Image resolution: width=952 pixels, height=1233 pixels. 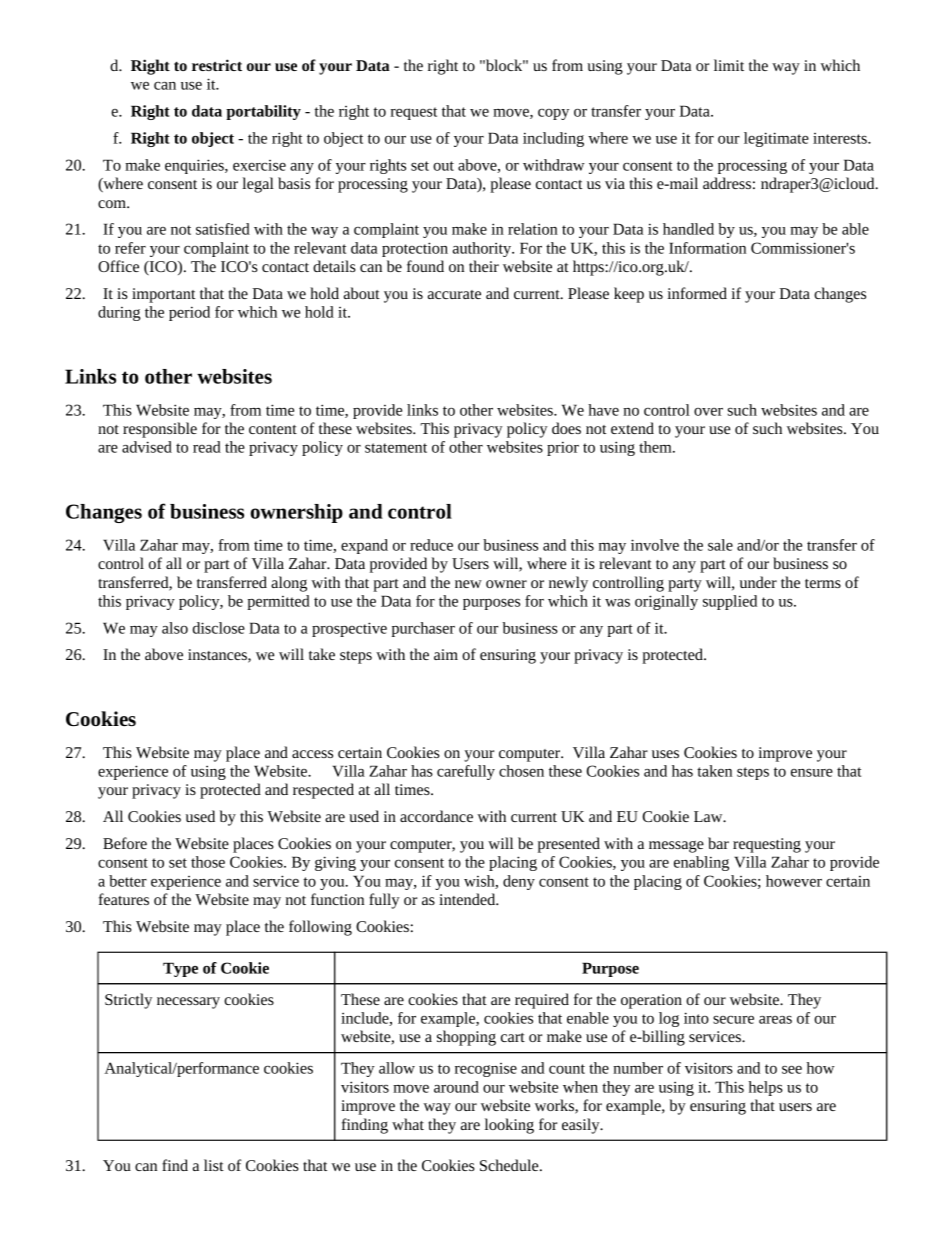 What do you see at coordinates (208, 862) in the screenshot?
I see `those` at bounding box center [208, 862].
